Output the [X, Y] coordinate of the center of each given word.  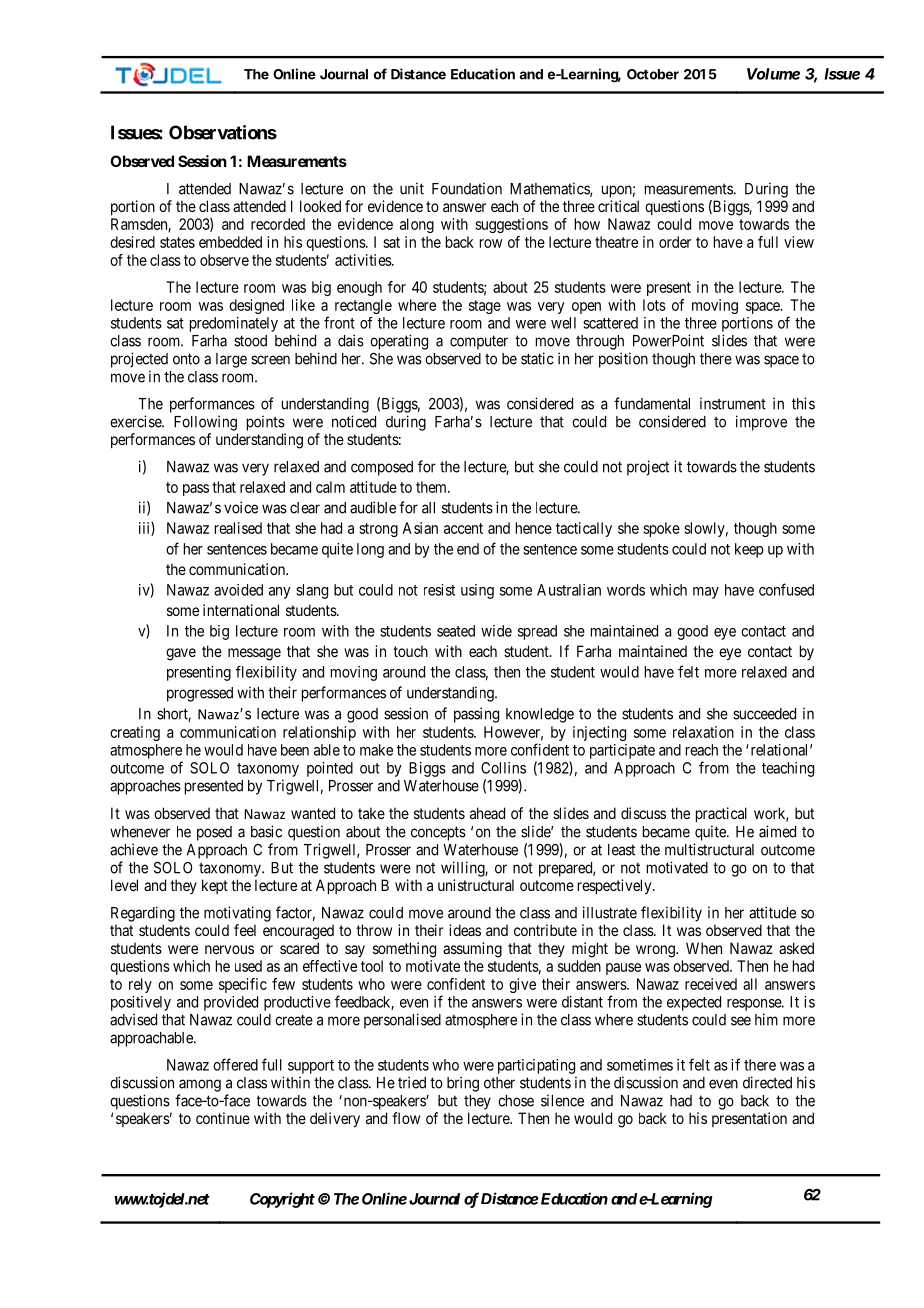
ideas [465, 930]
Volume [773, 74]
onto [186, 359]
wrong [656, 951]
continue [223, 1118]
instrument [733, 403]
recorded [278, 224]
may [706, 593]
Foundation [467, 188]
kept [215, 886]
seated [456, 631]
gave [181, 654]
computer [479, 342]
